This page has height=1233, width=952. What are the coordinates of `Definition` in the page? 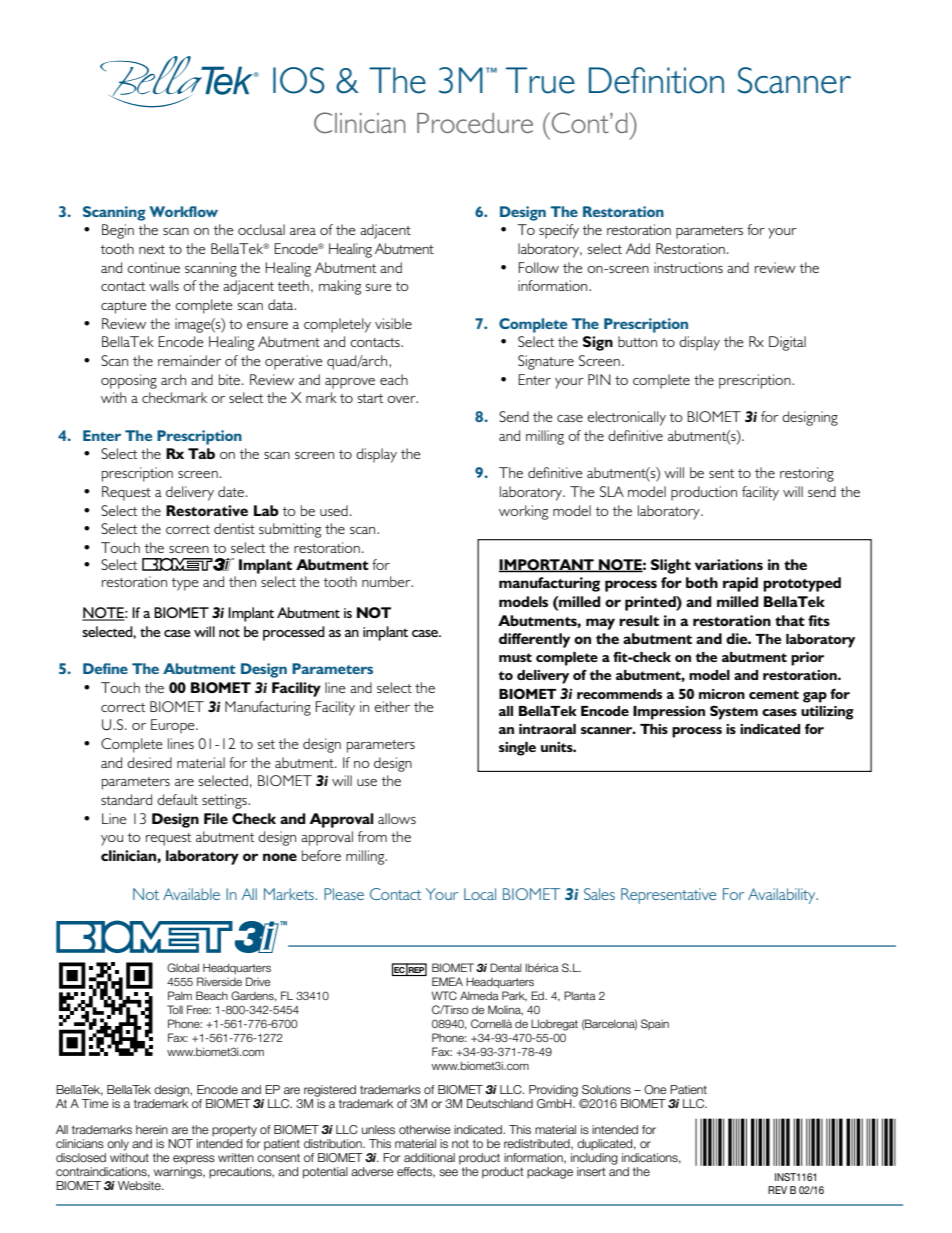 It's located at (656, 80).
